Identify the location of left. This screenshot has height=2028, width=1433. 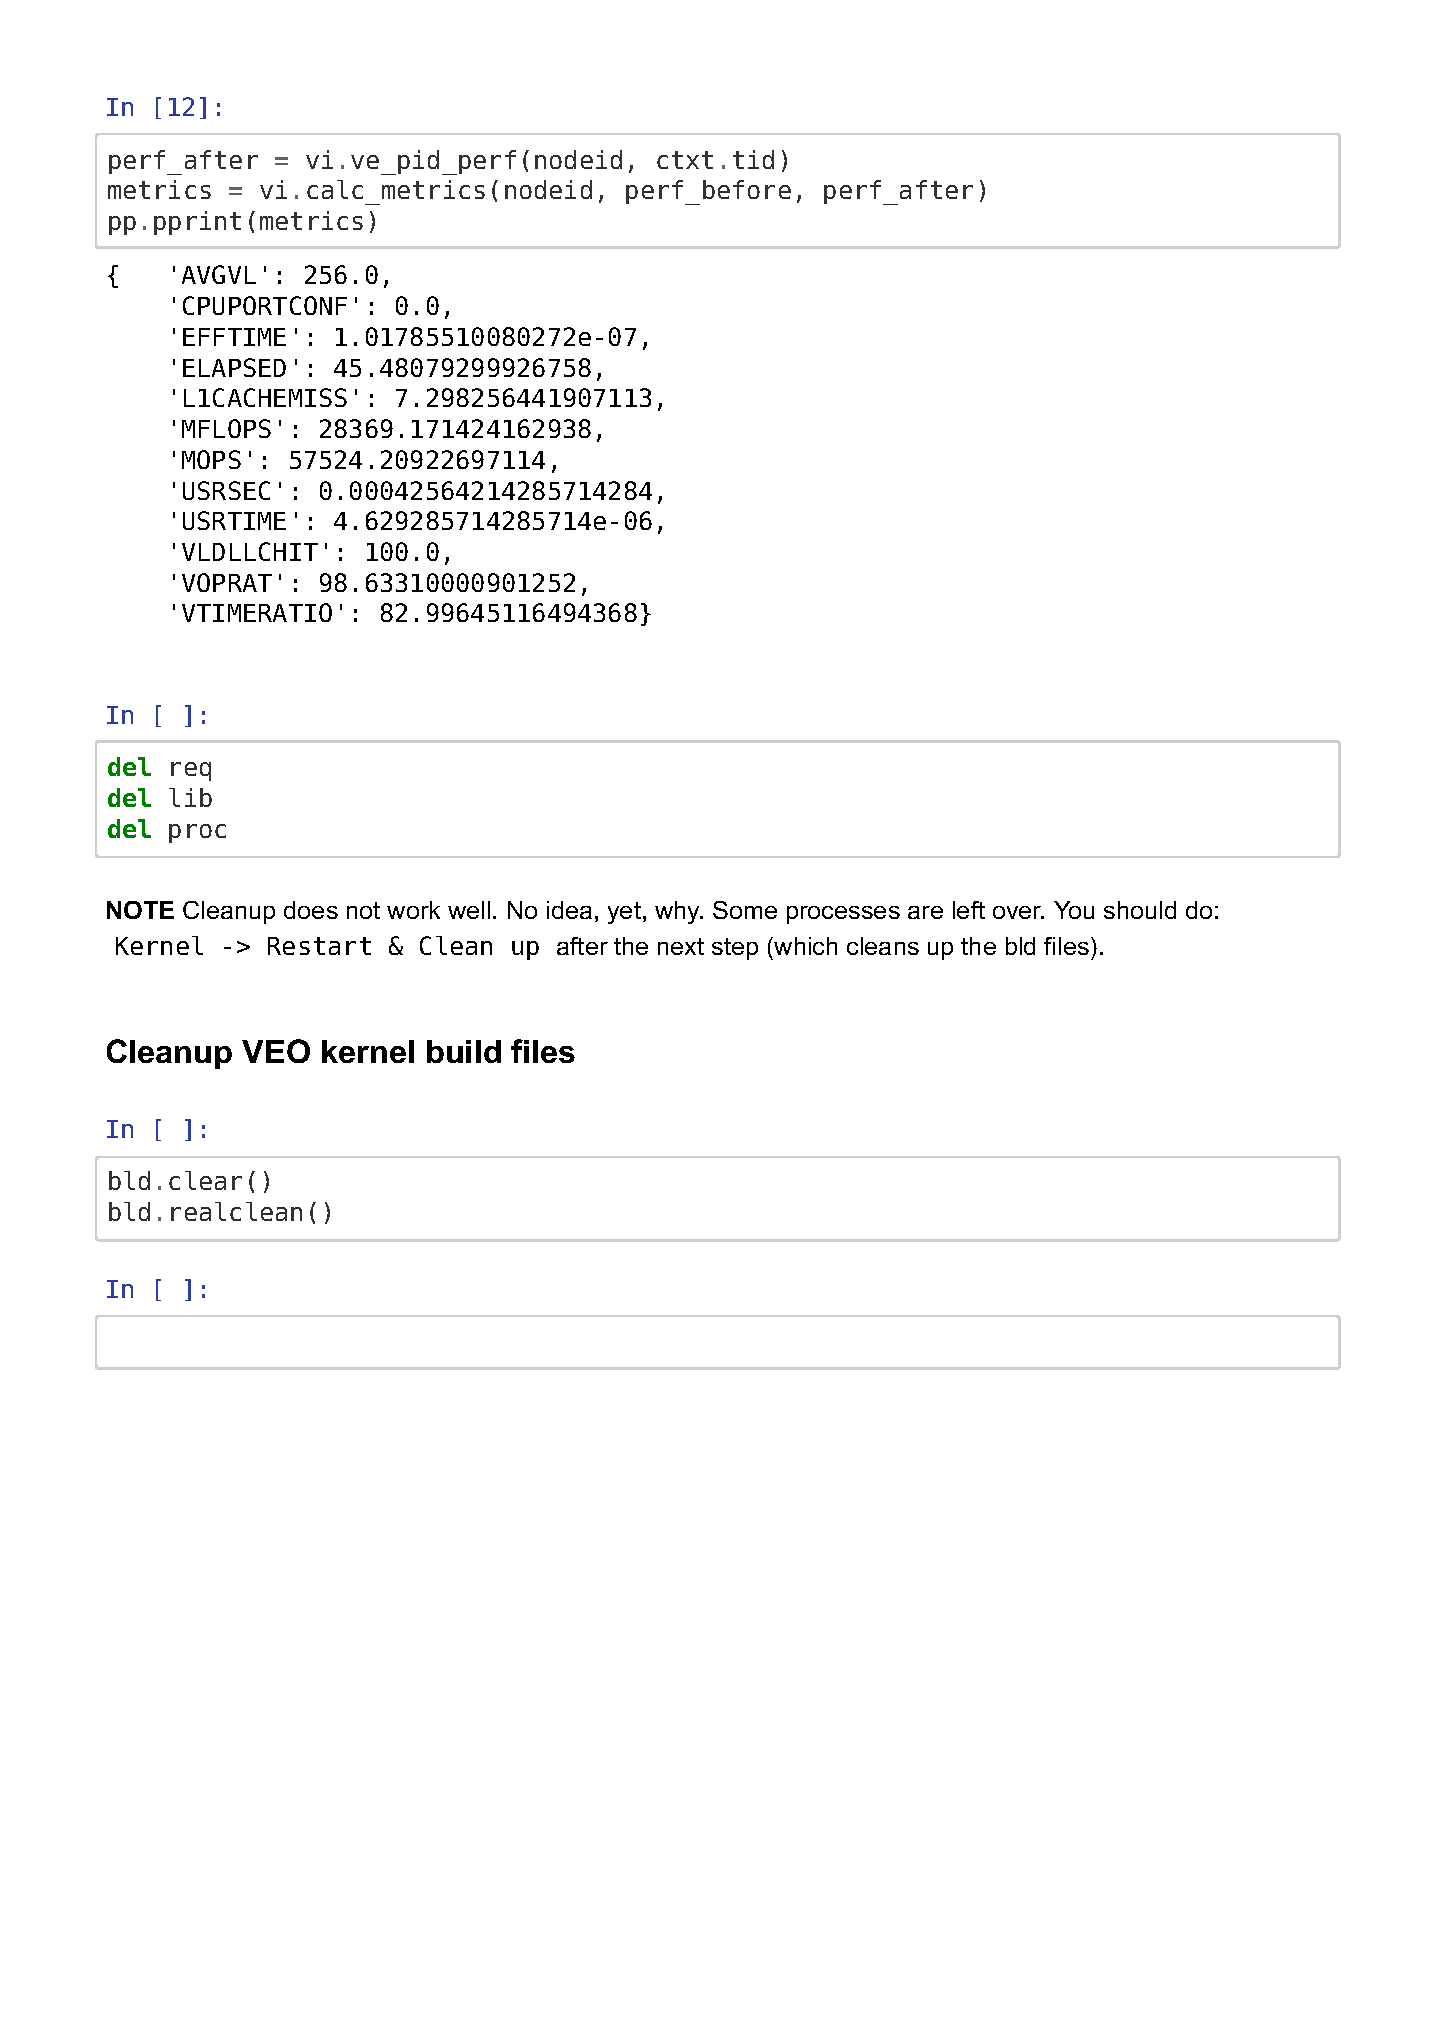
(969, 910).
